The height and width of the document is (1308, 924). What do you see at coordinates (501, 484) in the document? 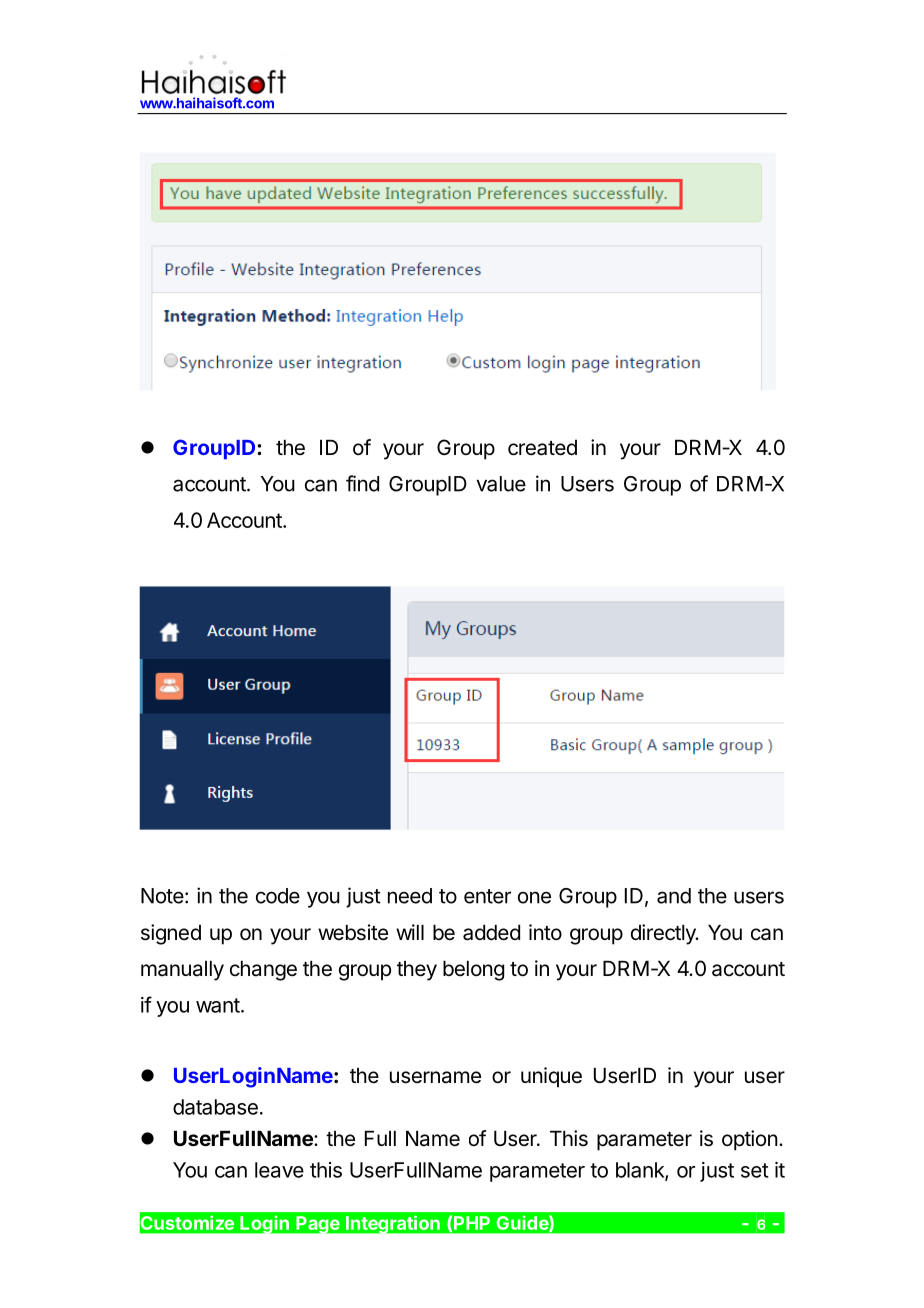
I see `value` at bounding box center [501, 484].
